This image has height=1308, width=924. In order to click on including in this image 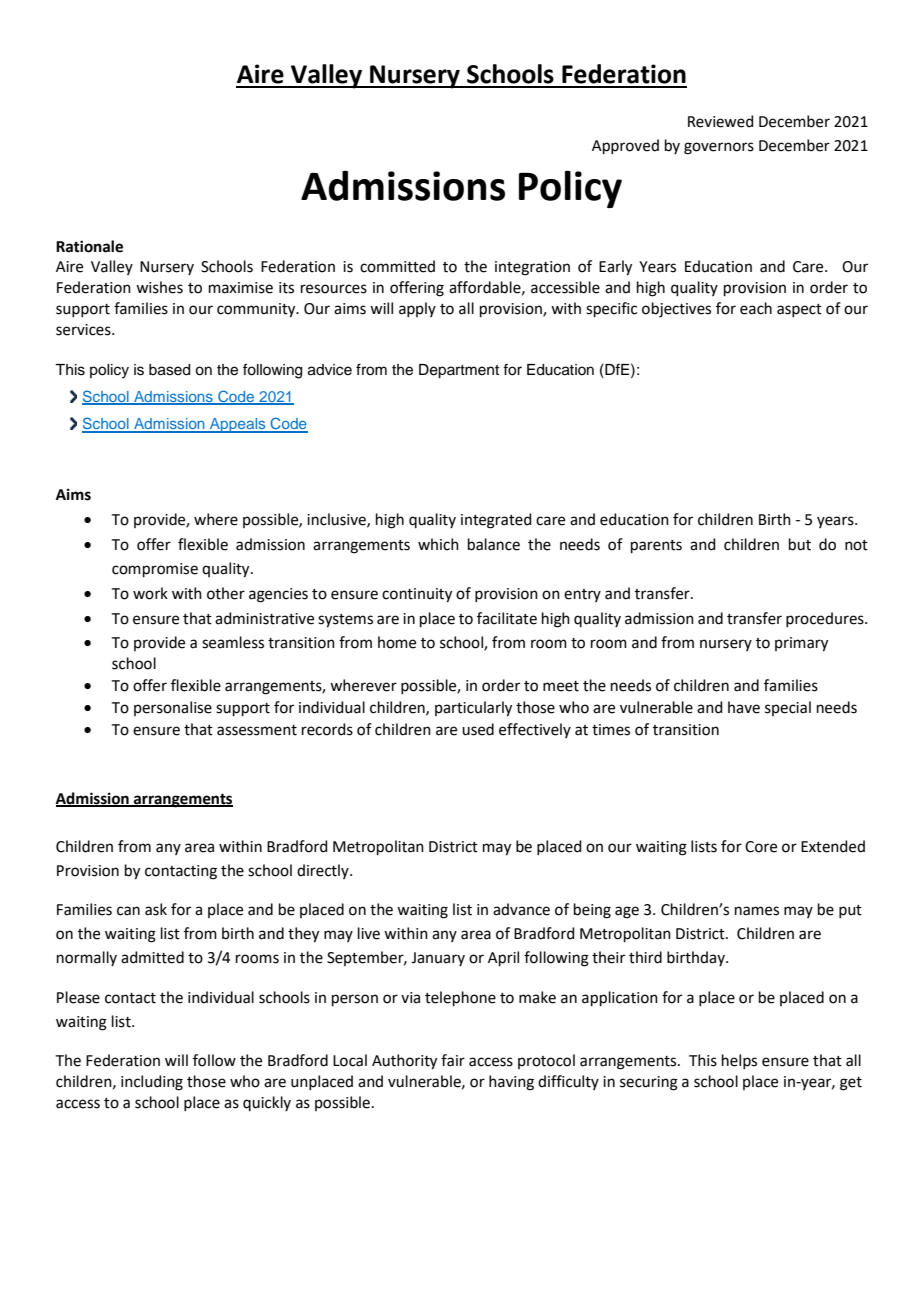, I will do `click(152, 1083)`.
